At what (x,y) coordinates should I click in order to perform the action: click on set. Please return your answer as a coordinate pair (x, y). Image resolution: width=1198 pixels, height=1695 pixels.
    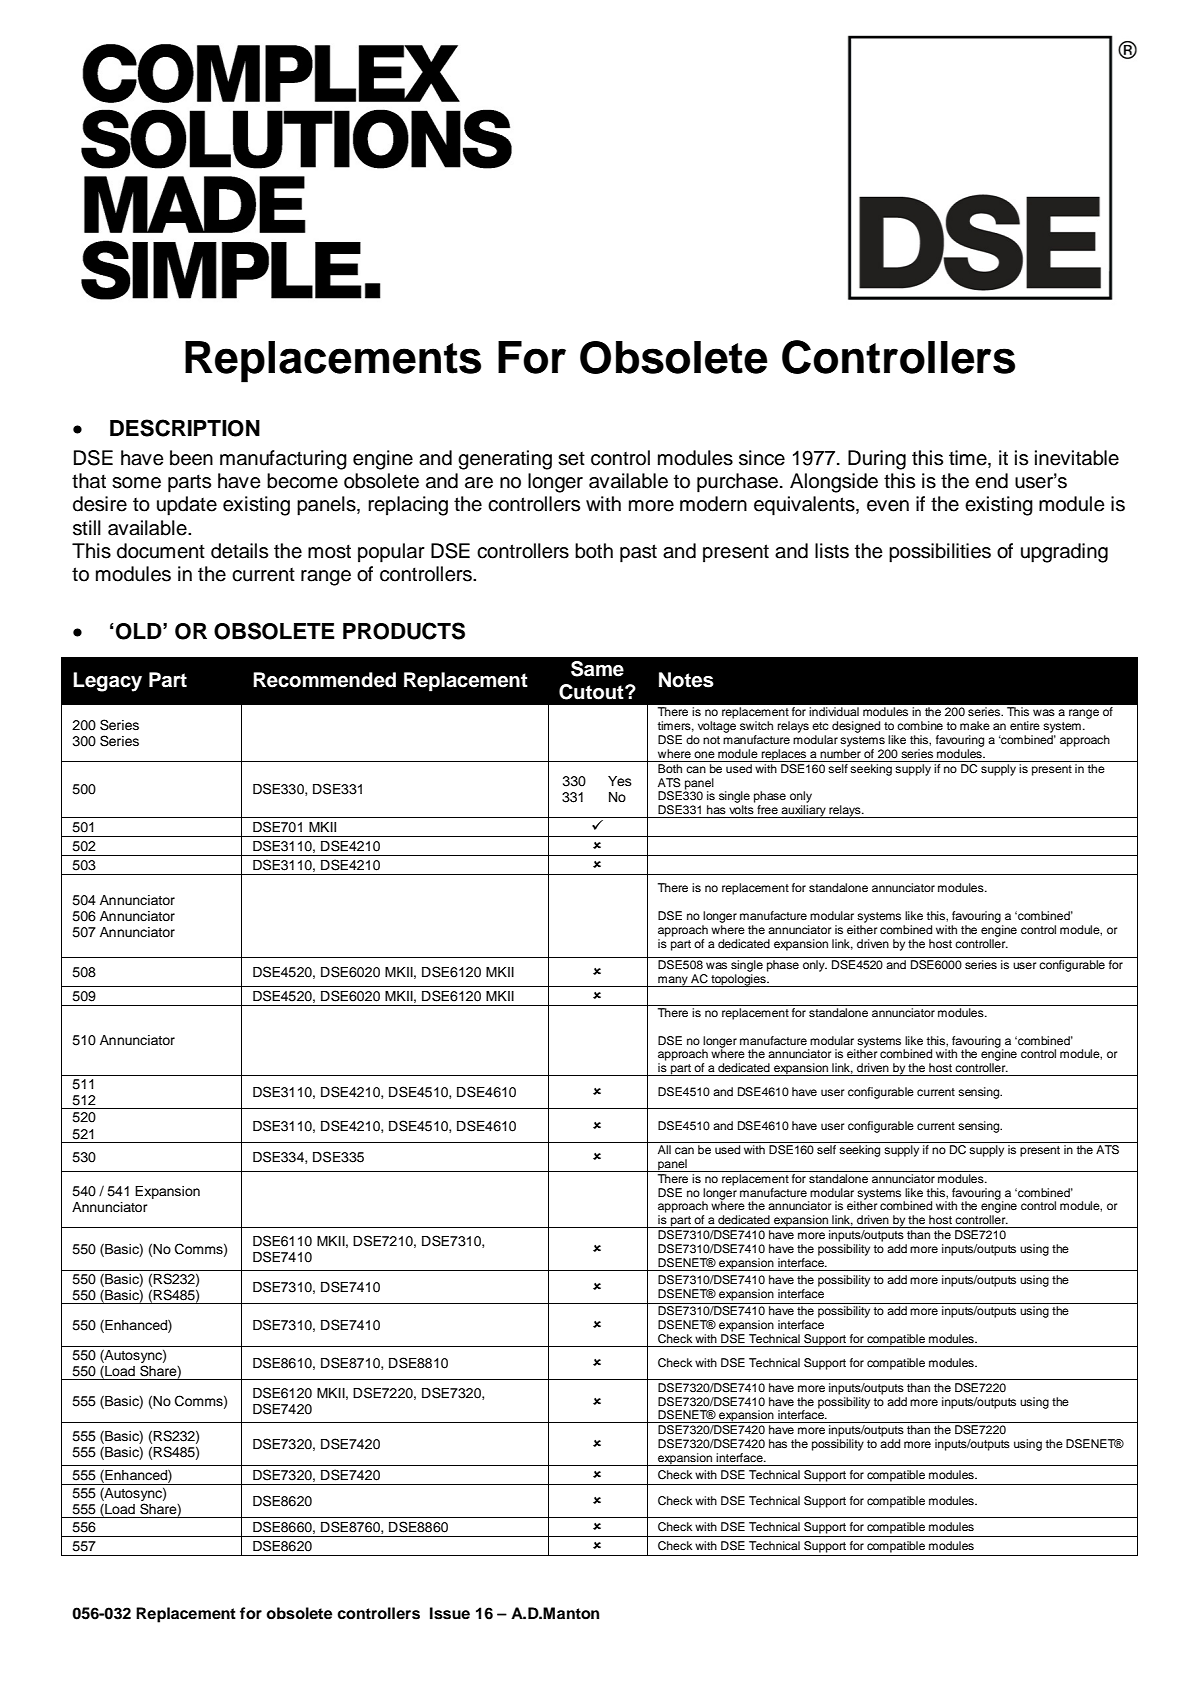
    Looking at the image, I should click on (571, 459).
